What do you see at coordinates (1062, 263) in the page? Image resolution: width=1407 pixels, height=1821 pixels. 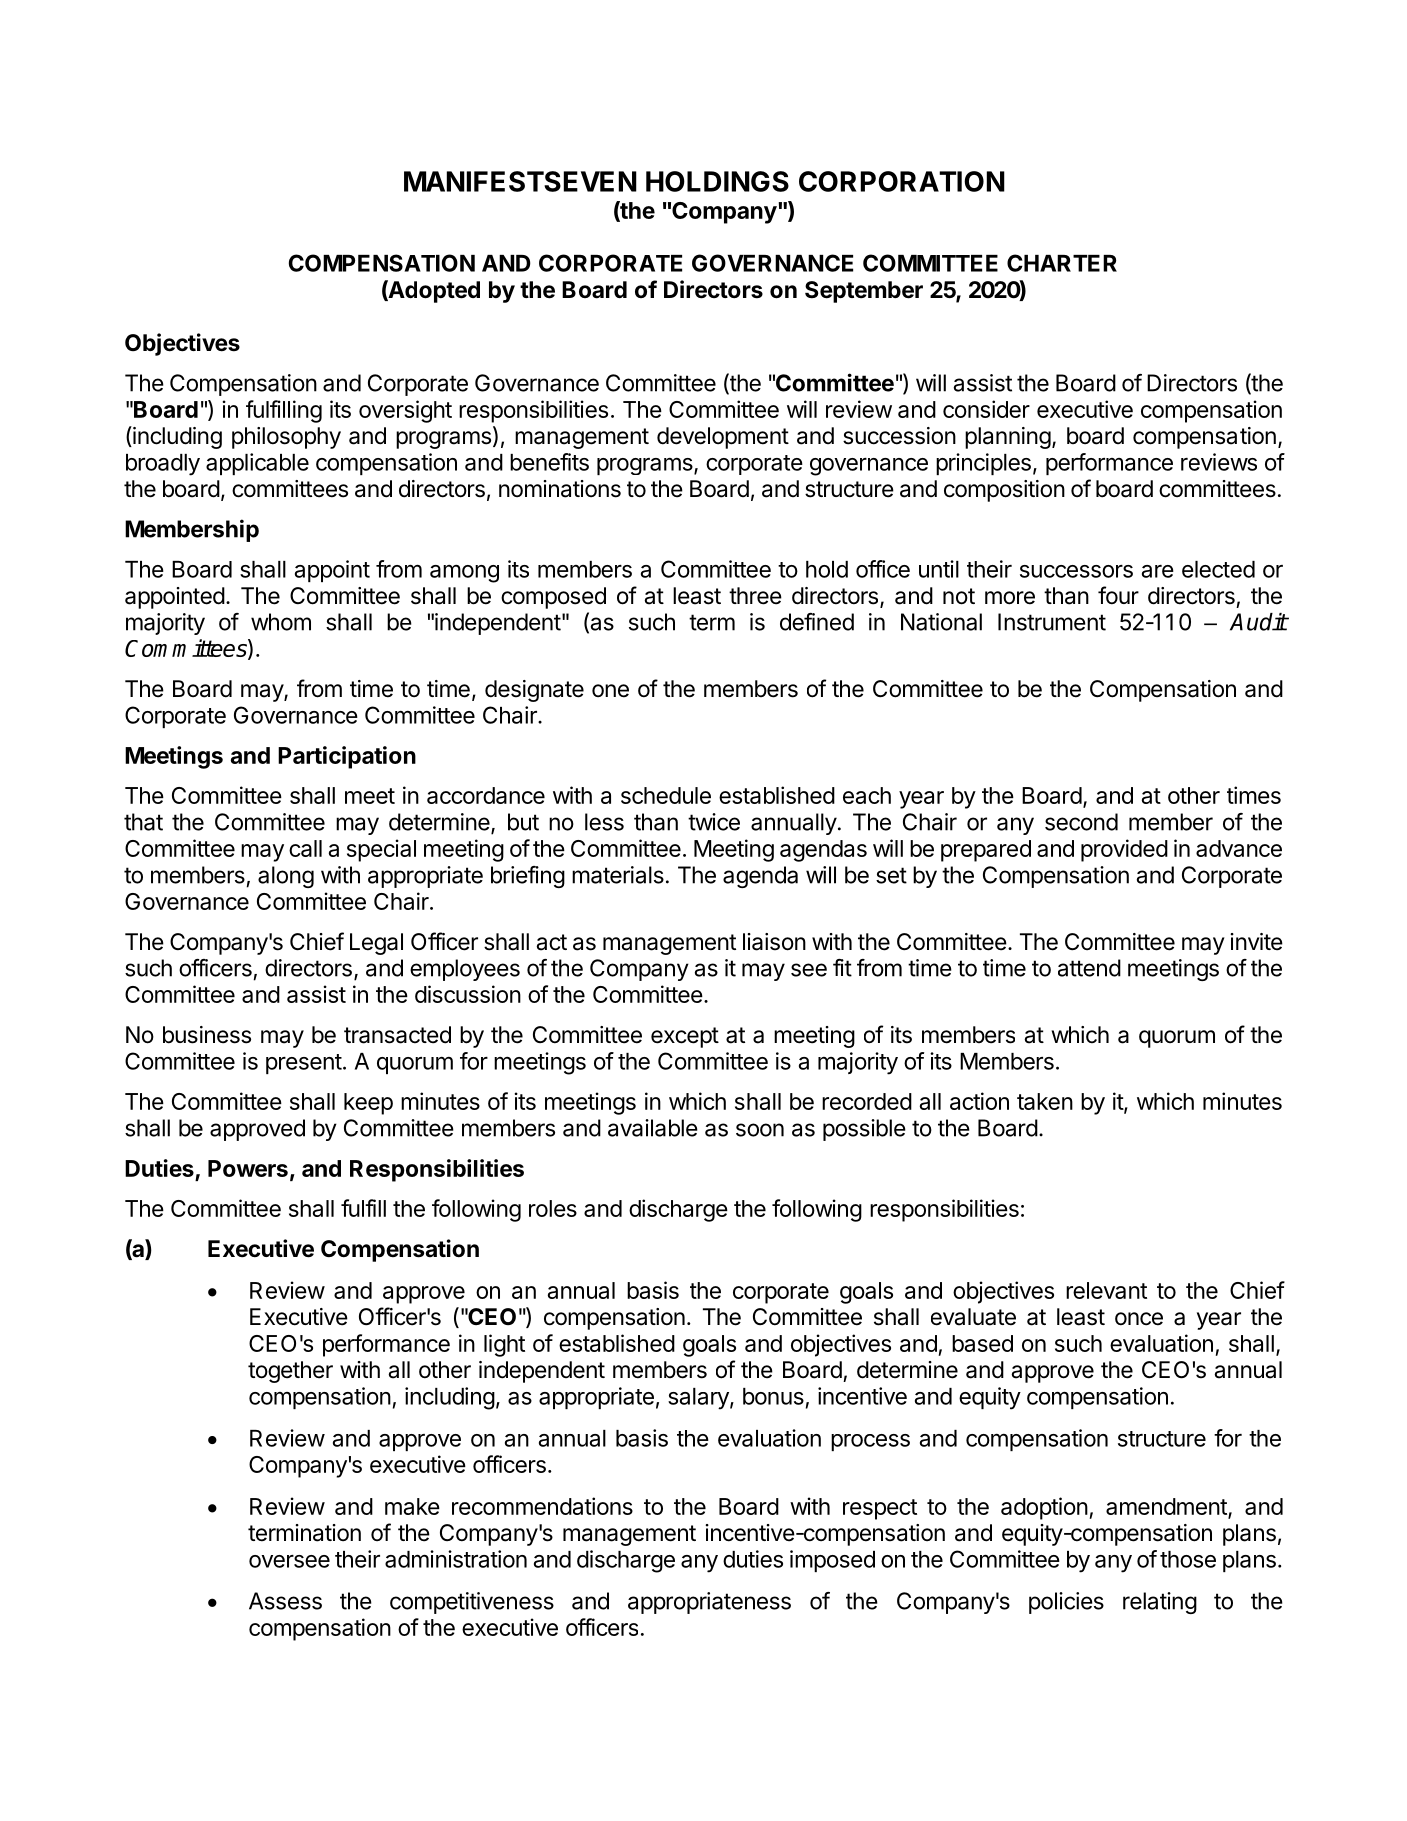 I see `CHARTER` at bounding box center [1062, 263].
